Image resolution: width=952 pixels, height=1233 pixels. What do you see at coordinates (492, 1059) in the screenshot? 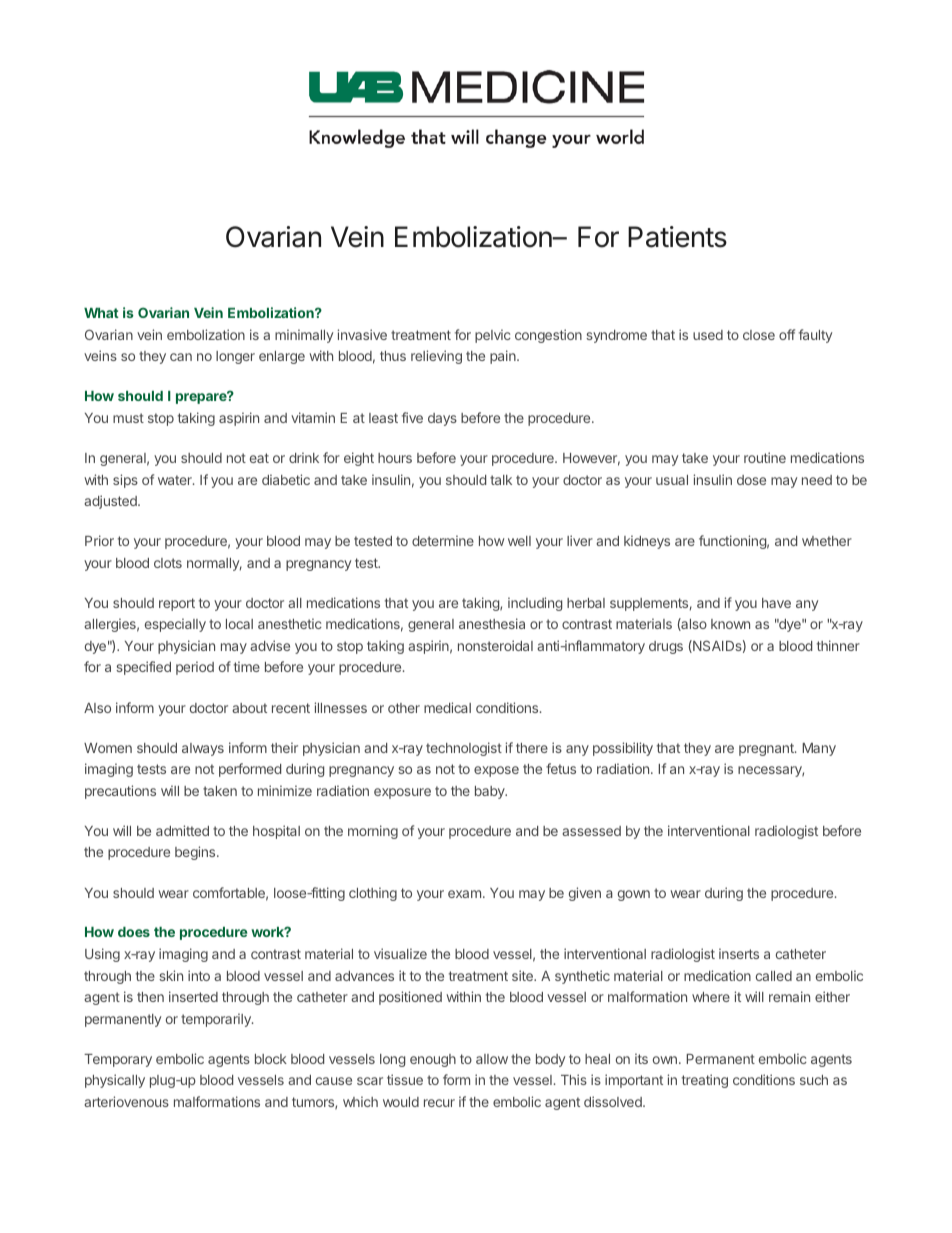
I see `allow` at bounding box center [492, 1059].
